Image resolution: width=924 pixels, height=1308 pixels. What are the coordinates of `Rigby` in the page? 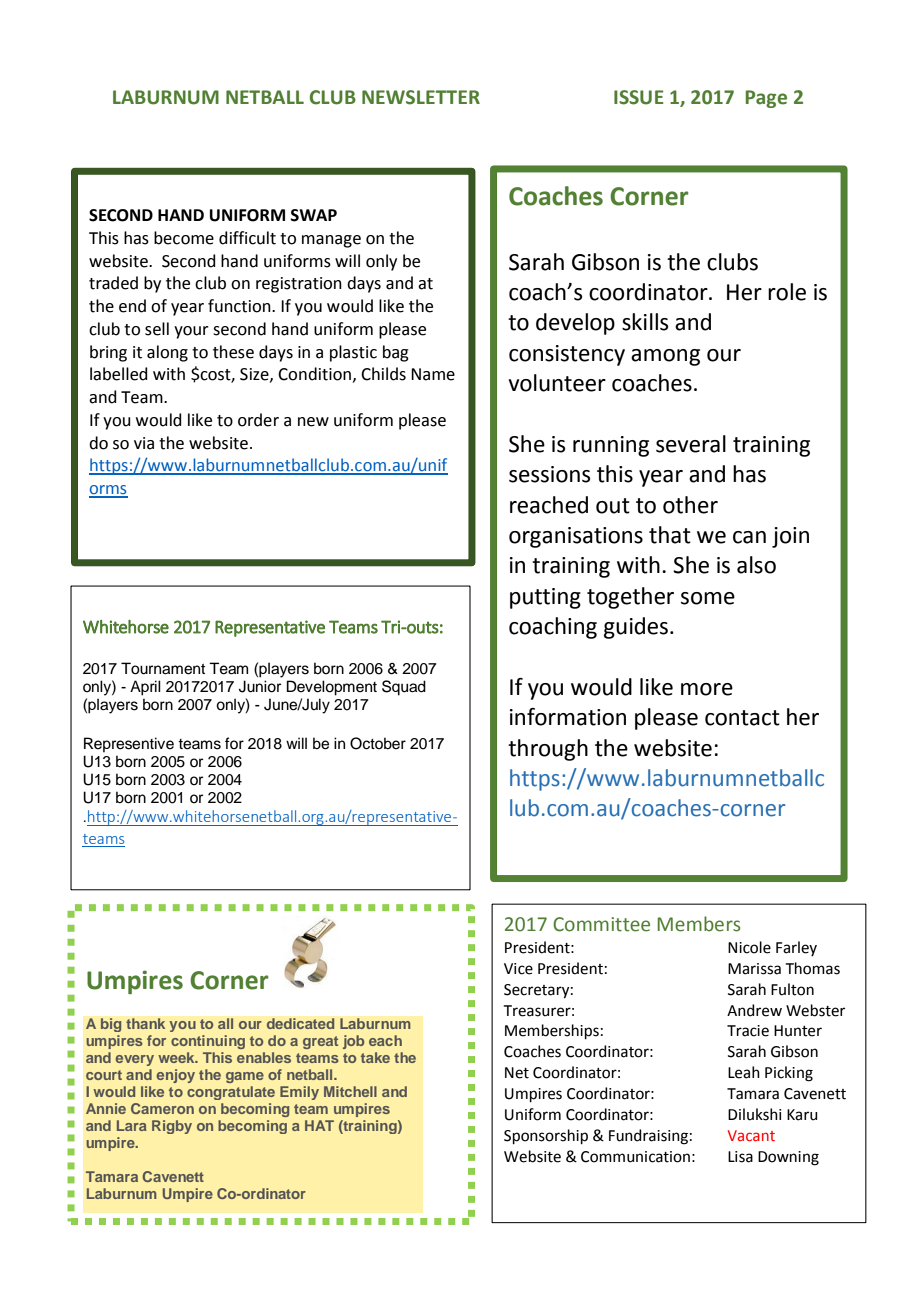 It's located at (172, 1127).
